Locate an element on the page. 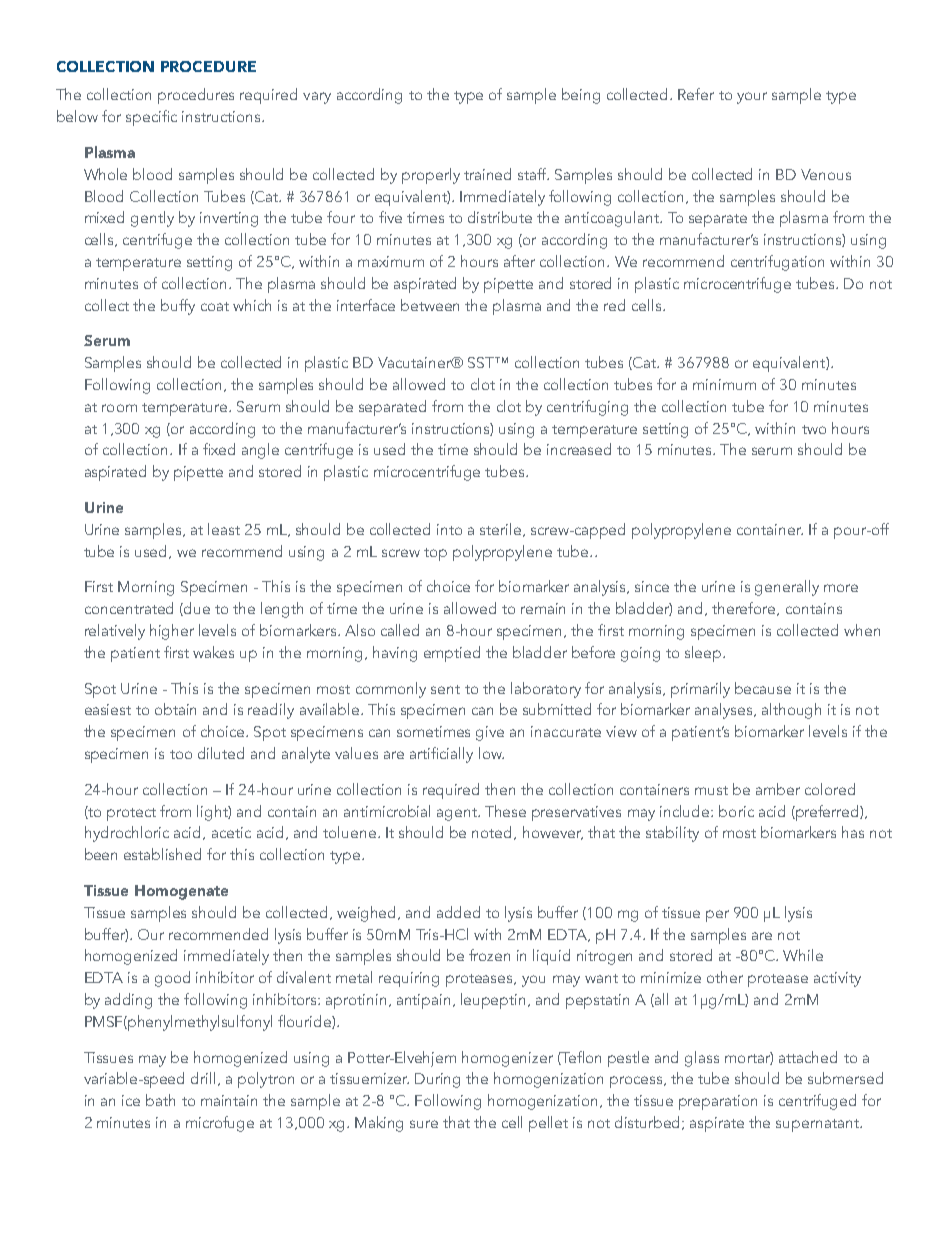 This page has width=952, height=1233. due is located at coordinates (196, 609).
